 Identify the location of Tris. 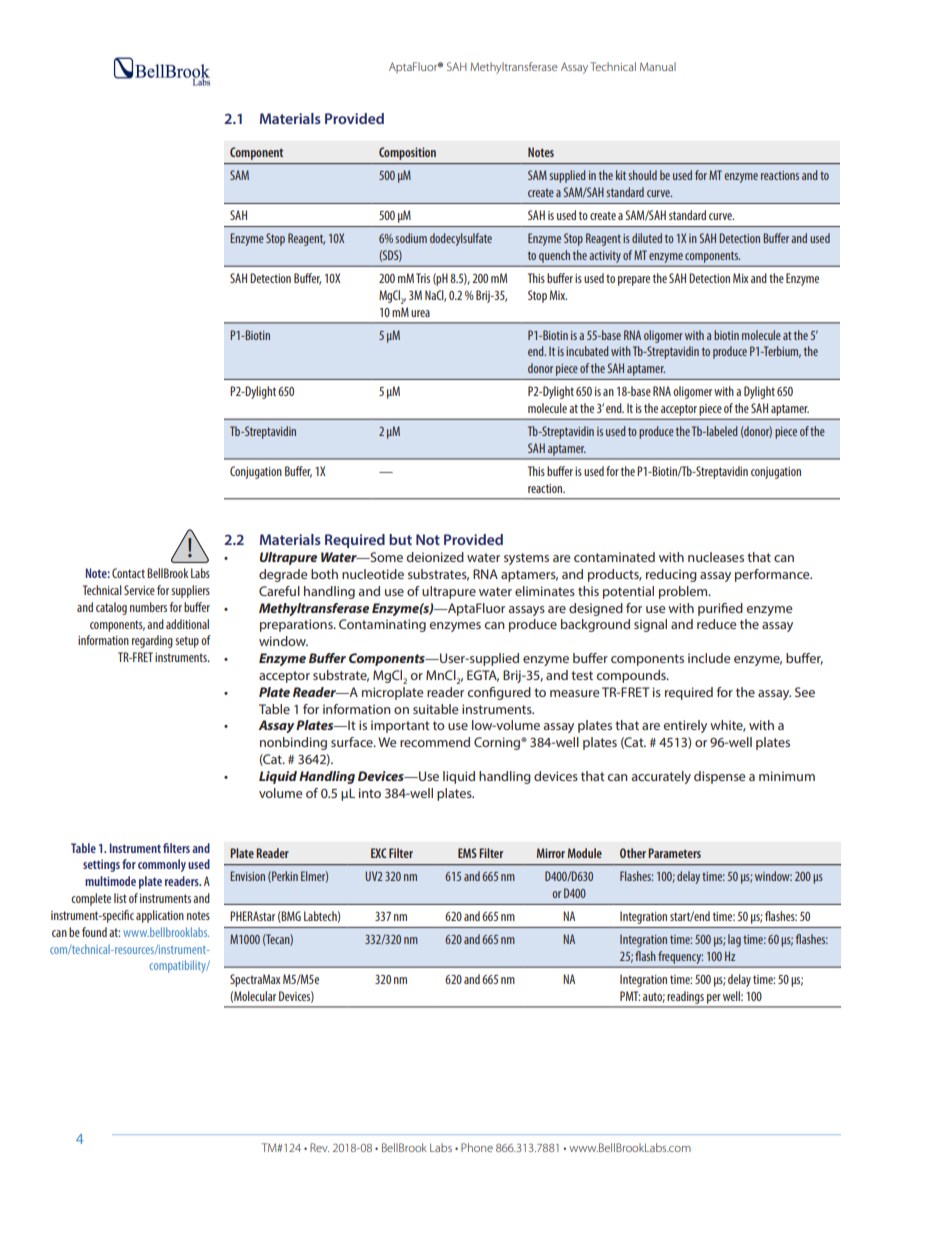
(423, 278).
